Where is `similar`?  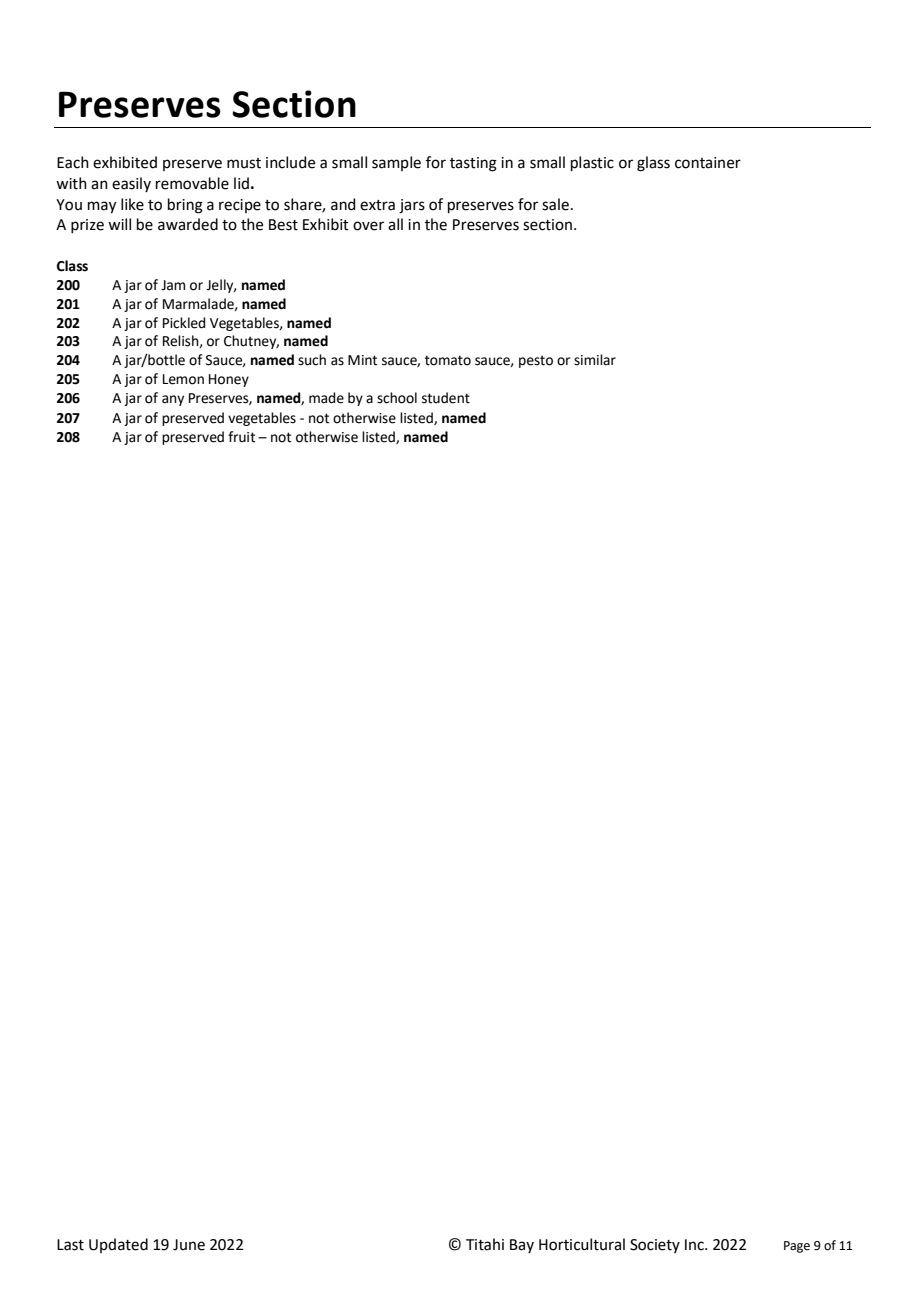 similar is located at coordinates (595, 360).
